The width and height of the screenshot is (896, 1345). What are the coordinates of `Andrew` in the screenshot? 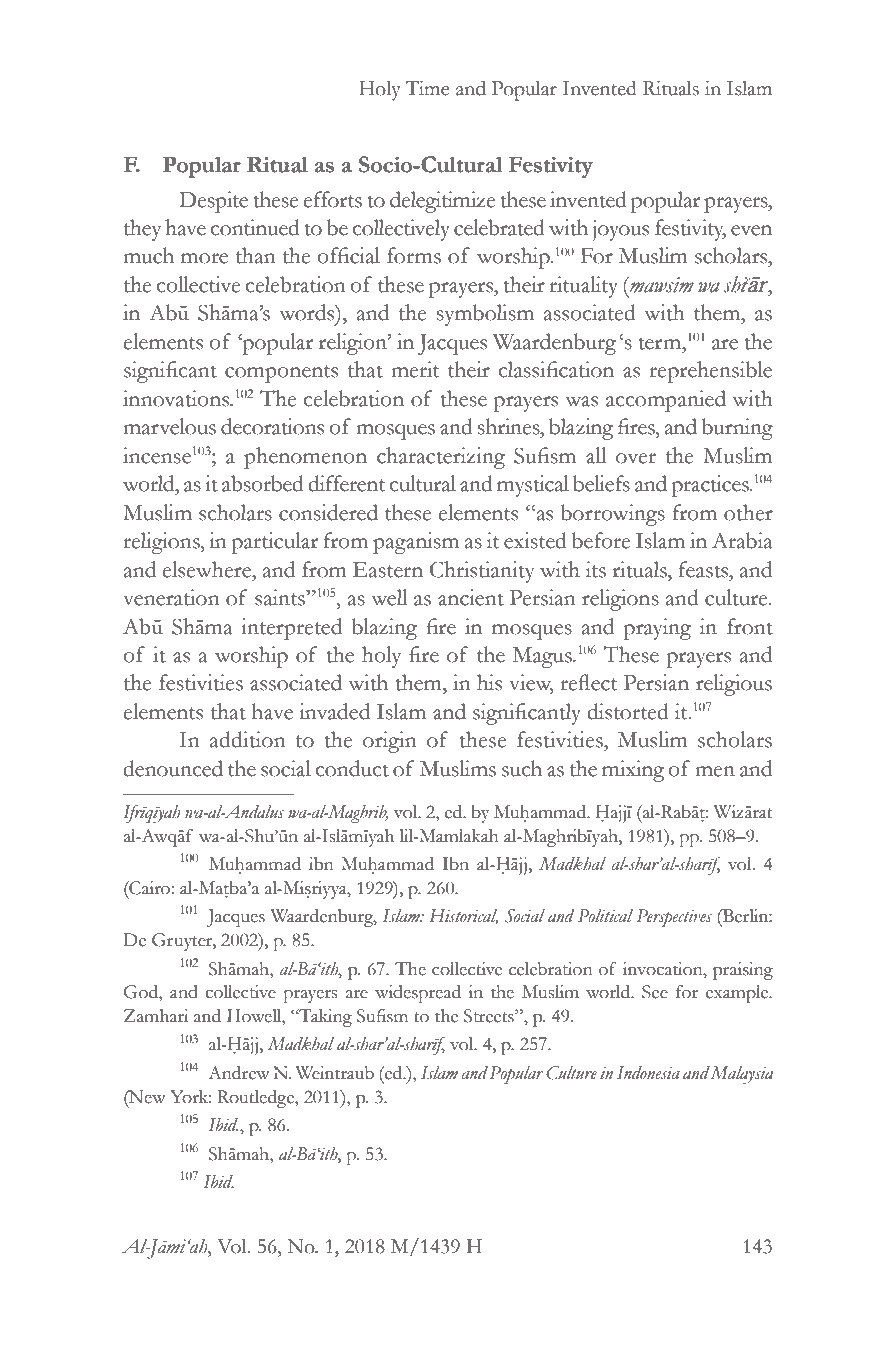 It's located at (239, 1073).
